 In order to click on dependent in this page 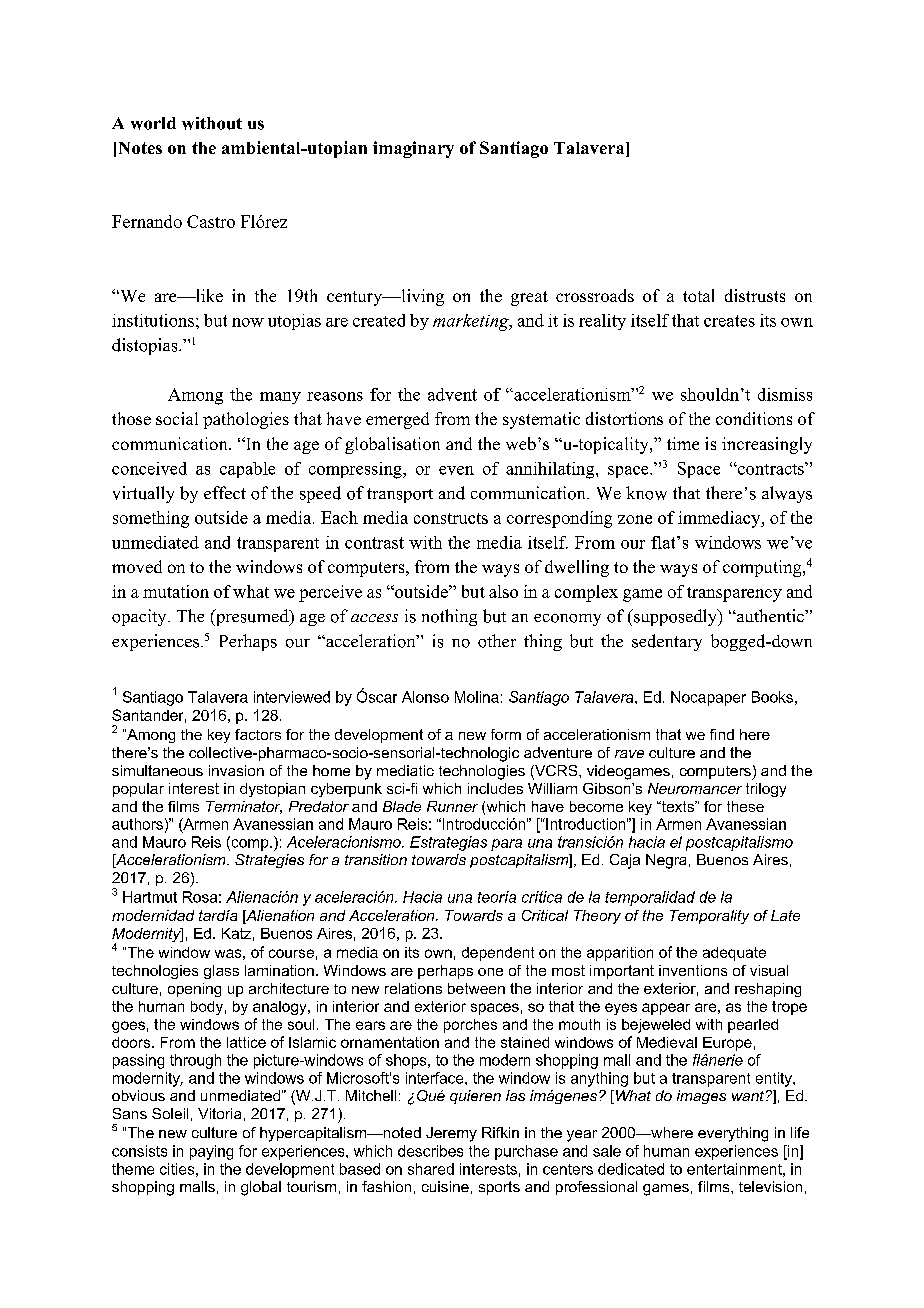, I will do `click(498, 954)`.
